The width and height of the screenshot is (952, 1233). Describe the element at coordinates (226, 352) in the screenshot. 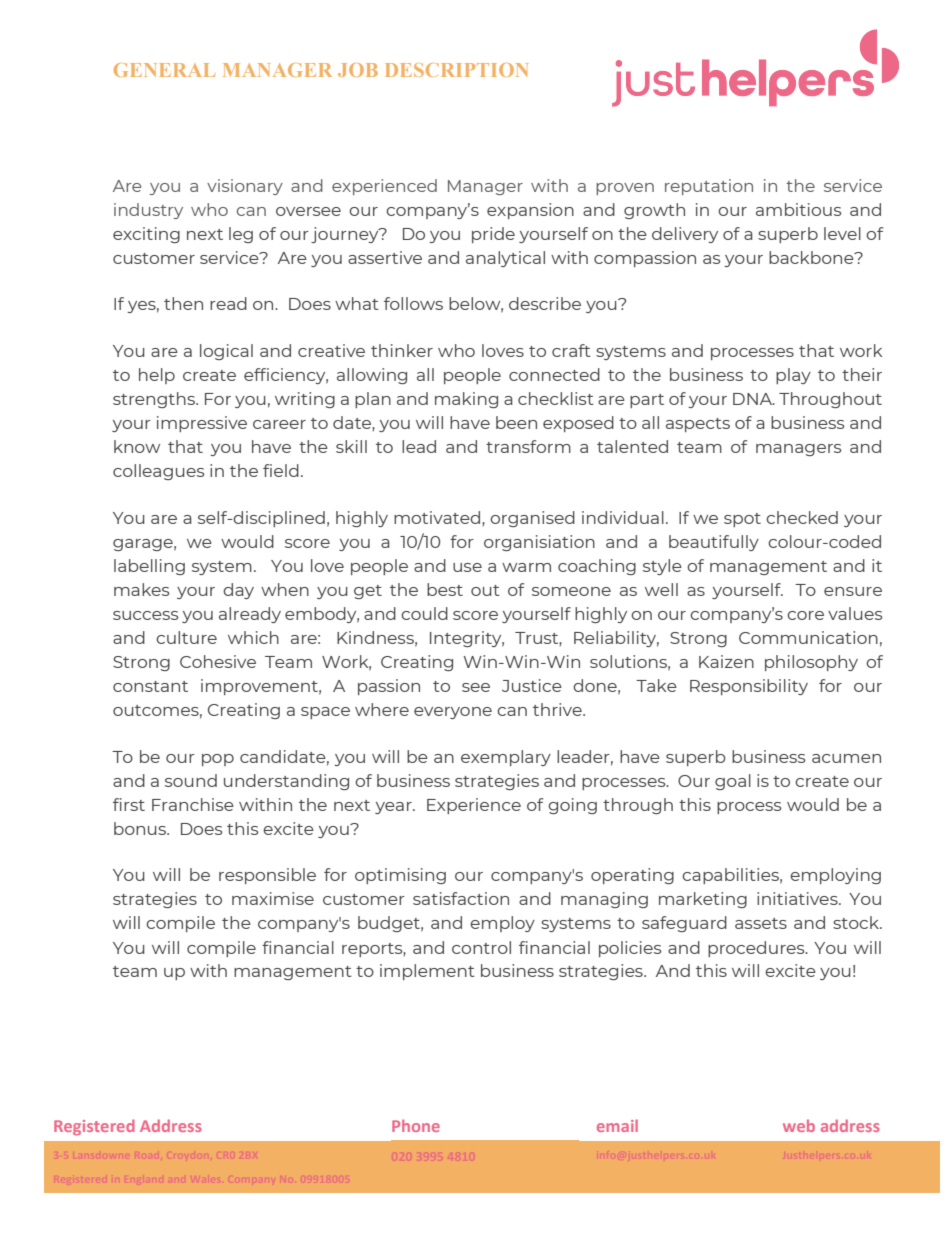

I see `logical` at that location.
